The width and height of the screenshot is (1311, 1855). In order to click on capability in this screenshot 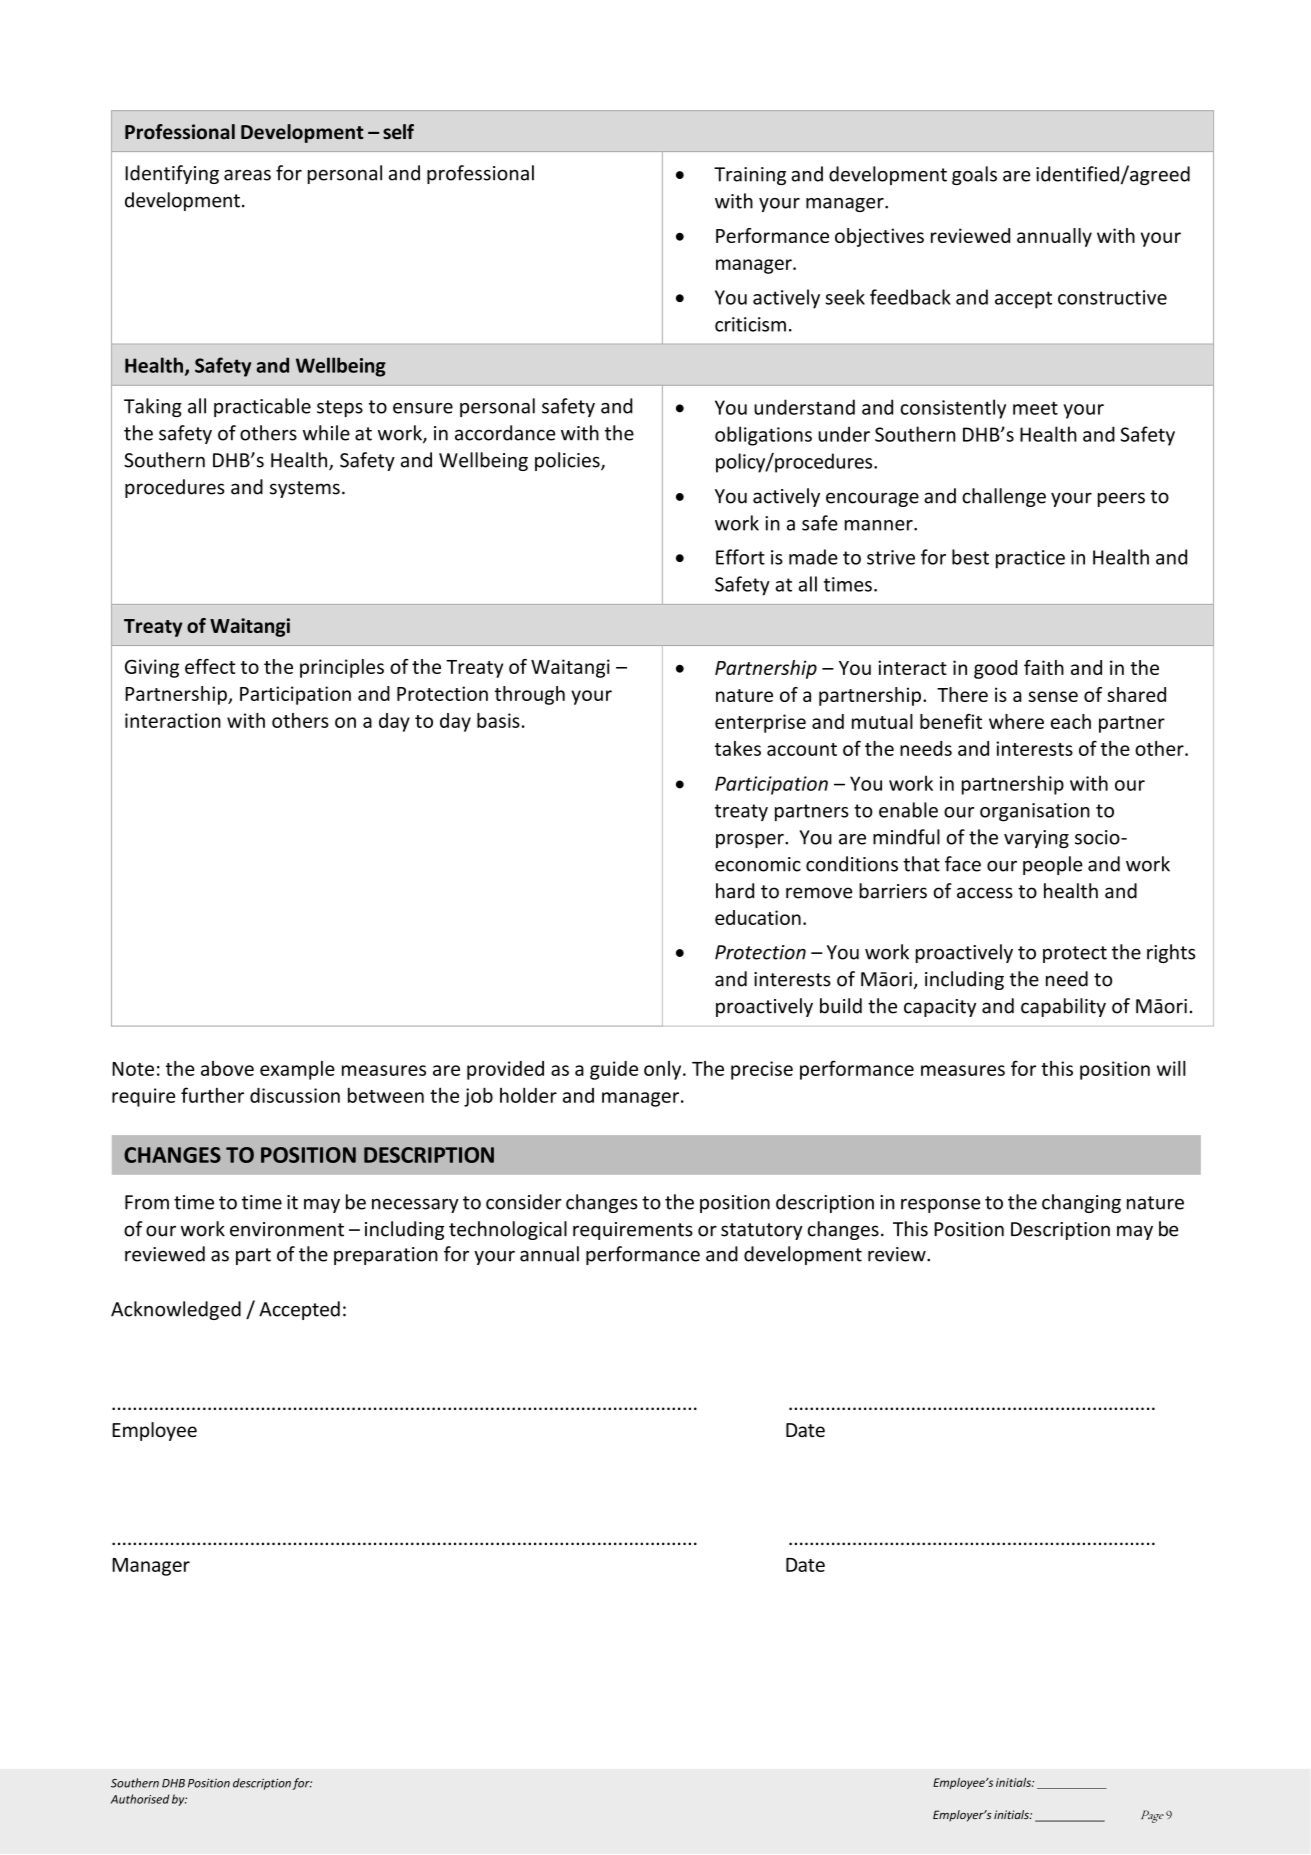, I will do `click(1063, 1007)`.
